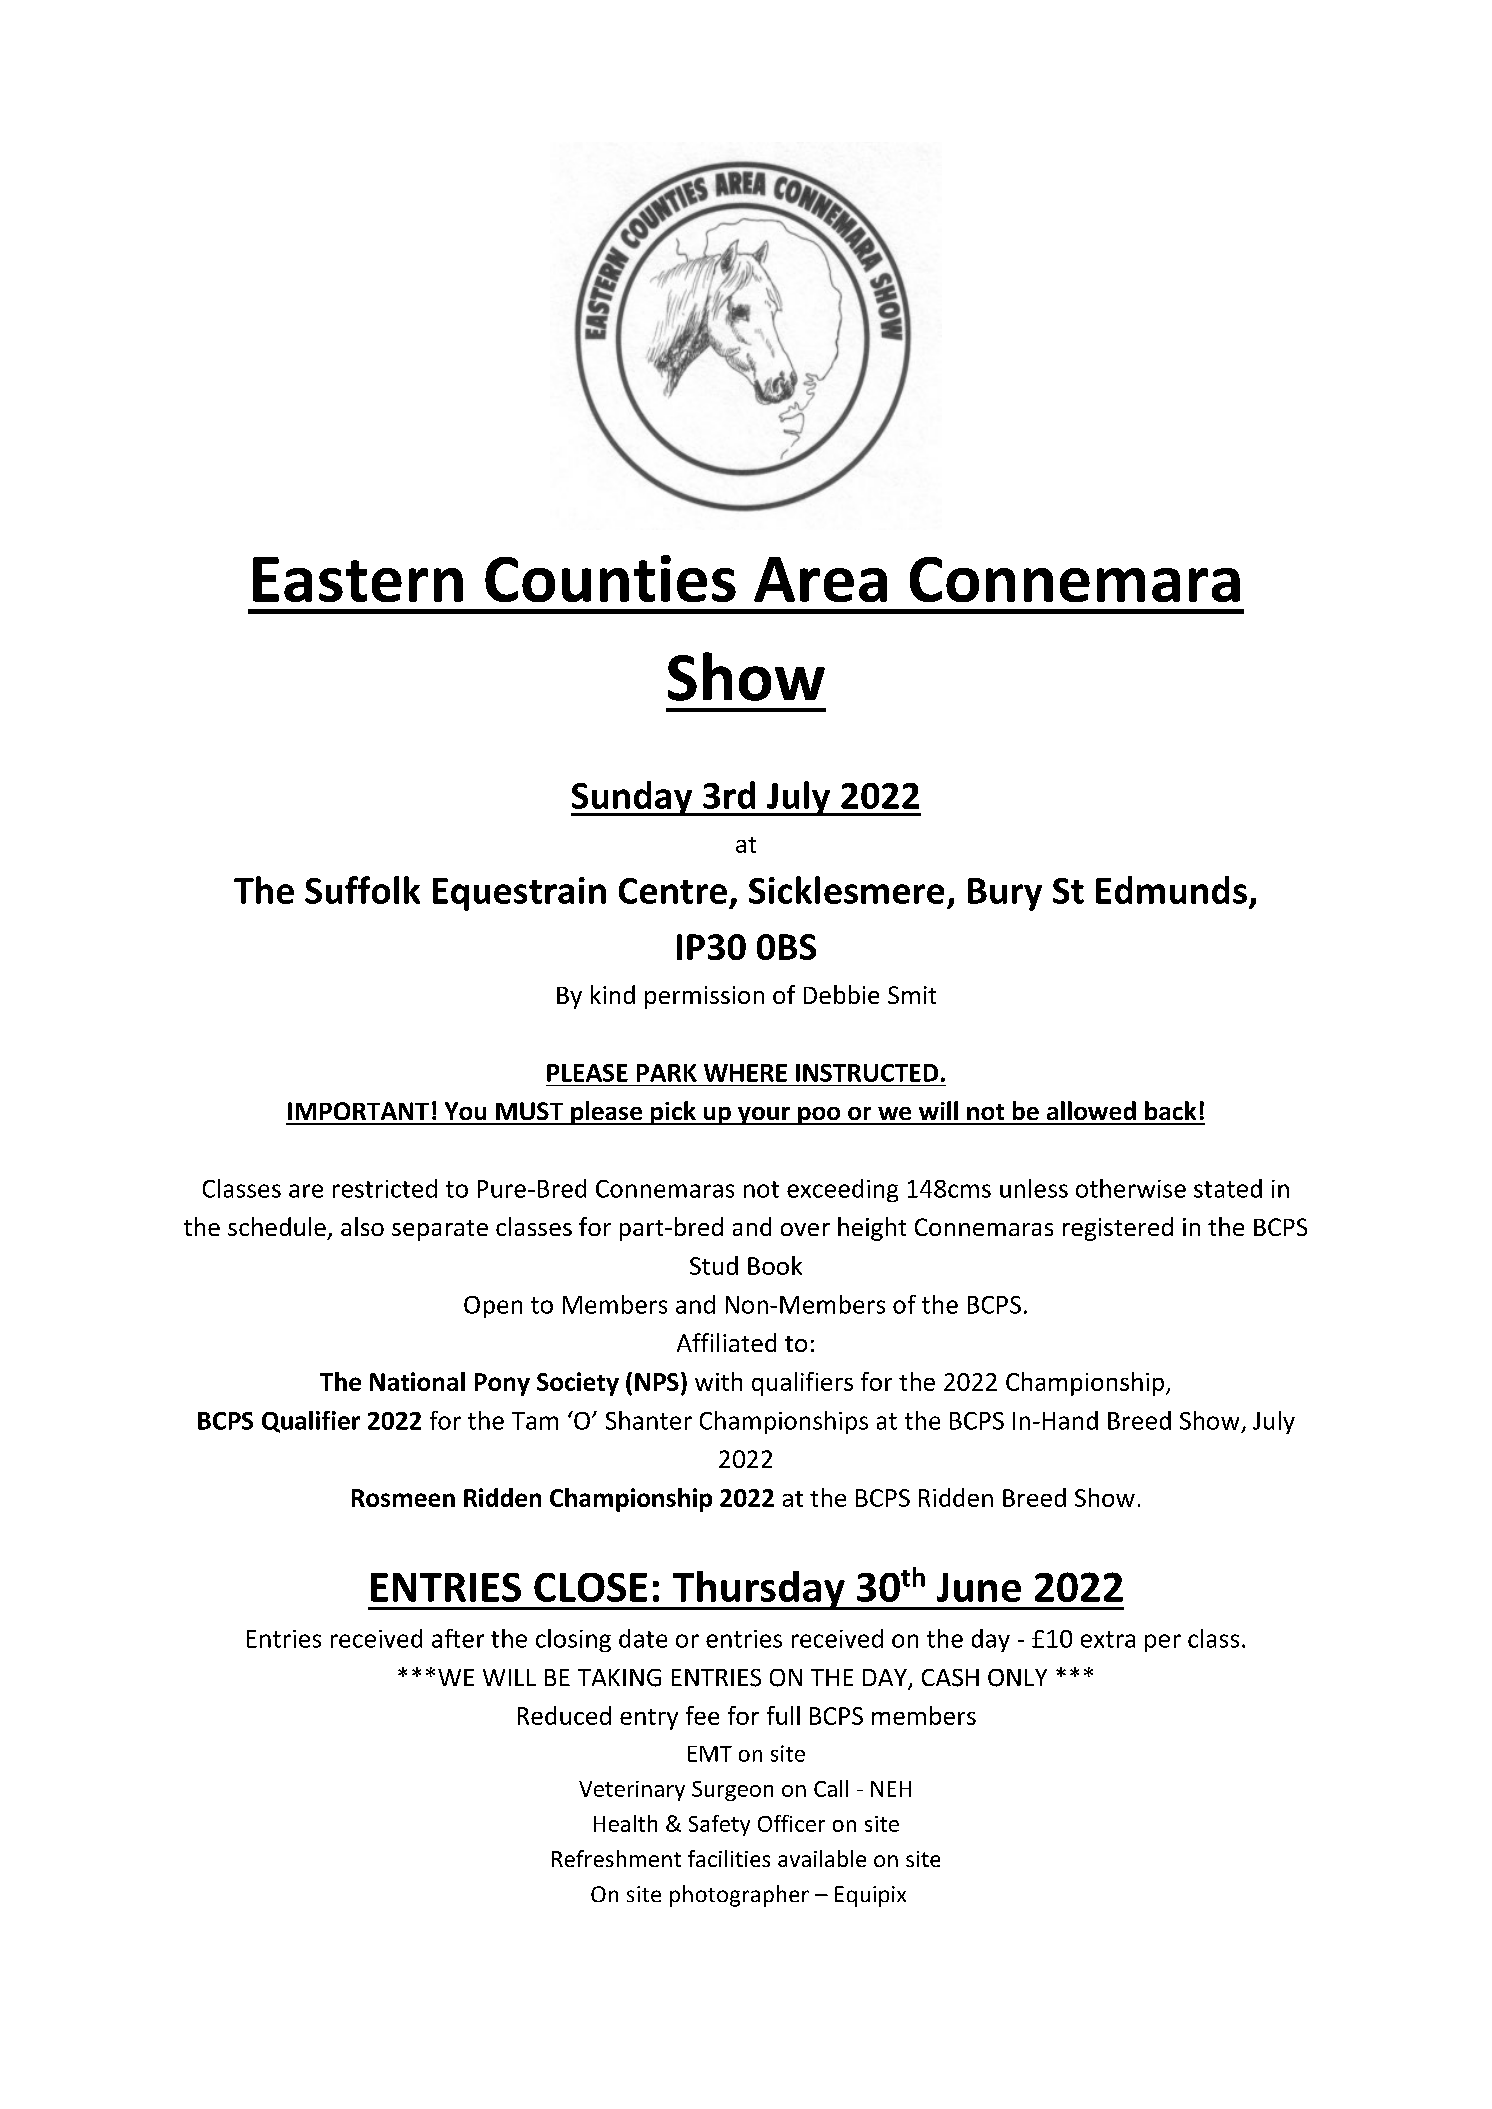  What do you see at coordinates (1171, 890) in the screenshot?
I see `Edmunds` at bounding box center [1171, 890].
